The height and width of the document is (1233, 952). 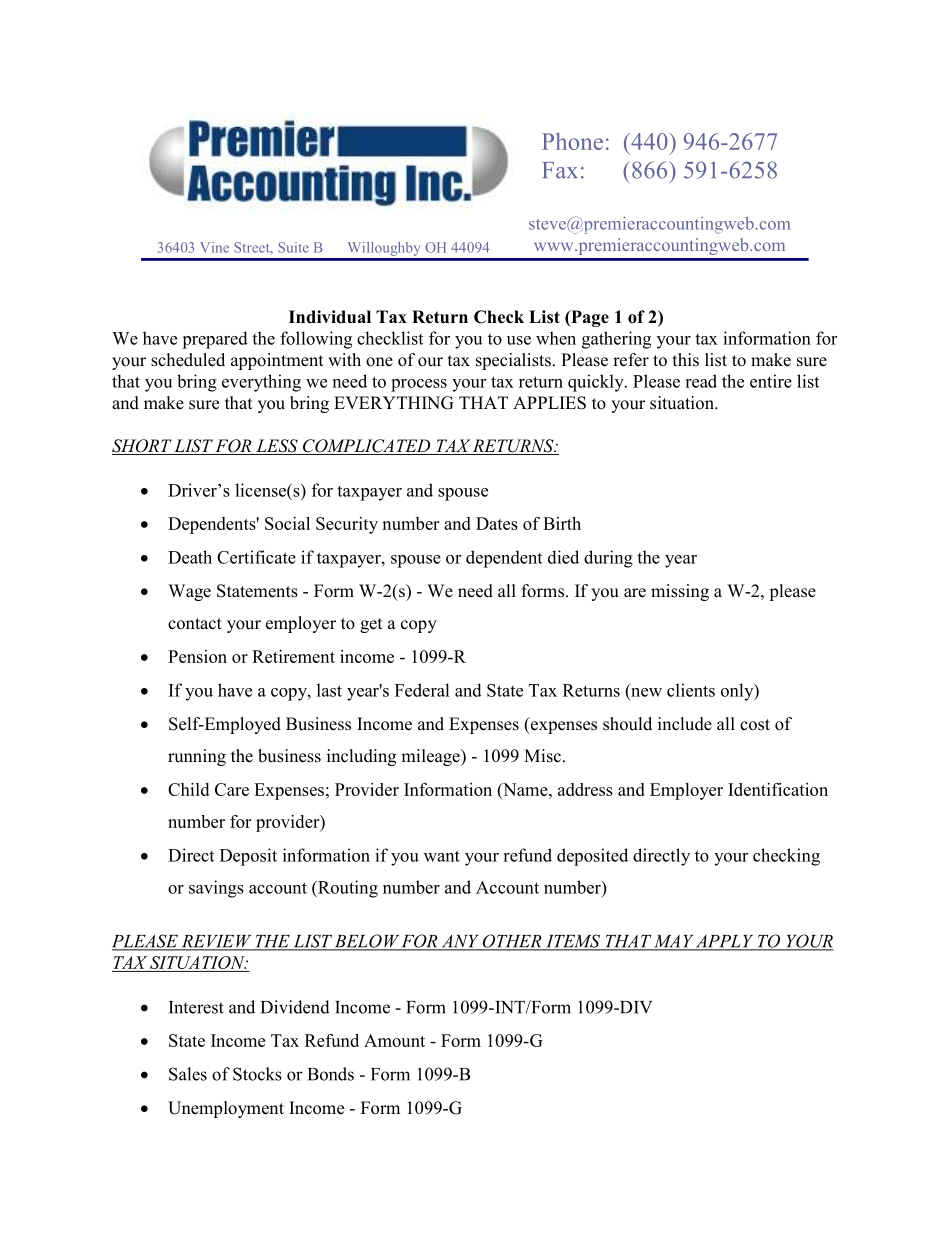 What do you see at coordinates (560, 170) in the document?
I see `Fax` at bounding box center [560, 170].
